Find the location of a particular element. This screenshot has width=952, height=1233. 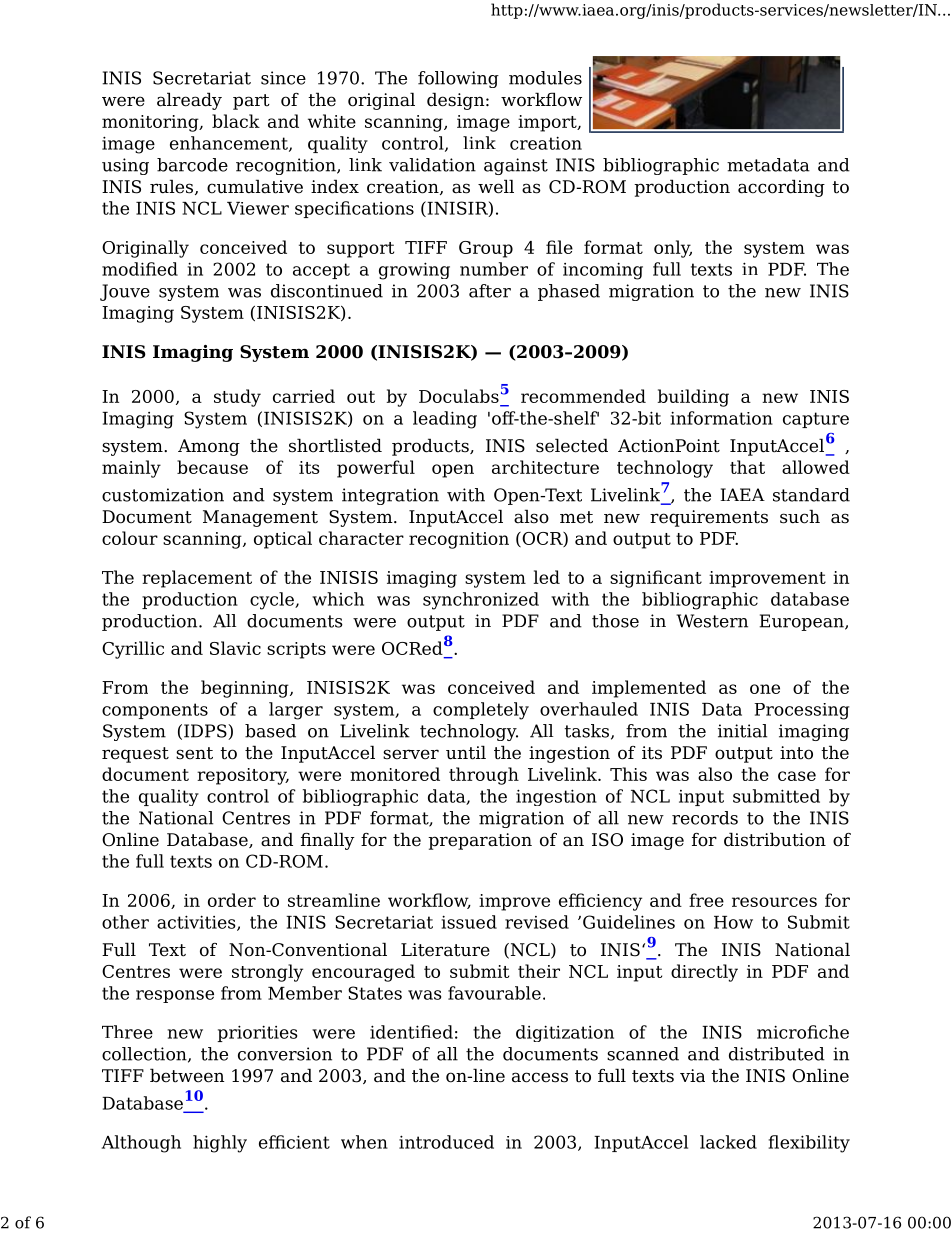

already is located at coordinates (189, 101).
